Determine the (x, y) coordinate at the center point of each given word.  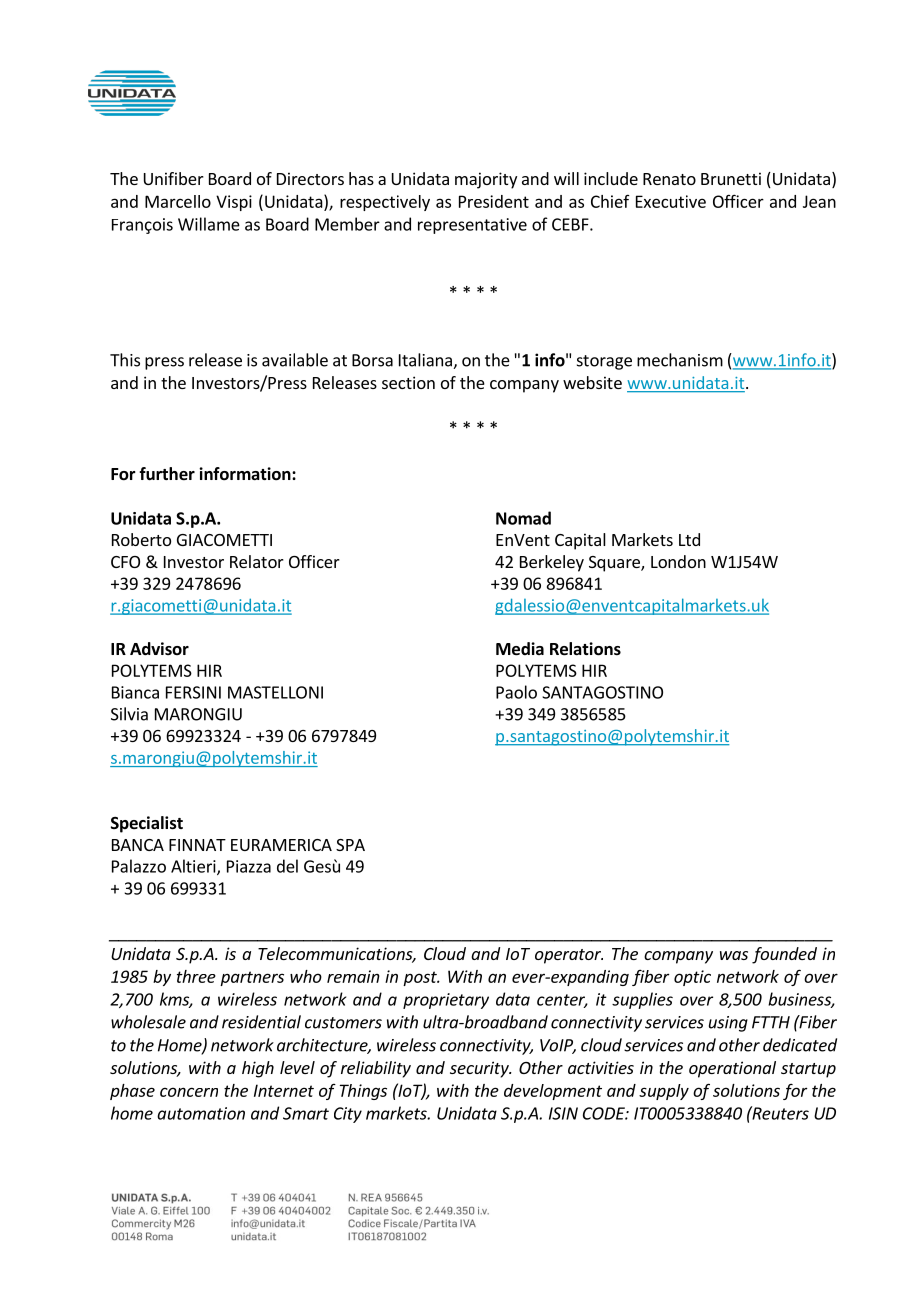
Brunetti (731, 178)
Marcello (178, 201)
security (480, 1069)
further (167, 474)
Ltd (689, 539)
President (494, 201)
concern (189, 1092)
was (734, 955)
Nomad (523, 518)
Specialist (147, 824)
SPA (350, 845)
